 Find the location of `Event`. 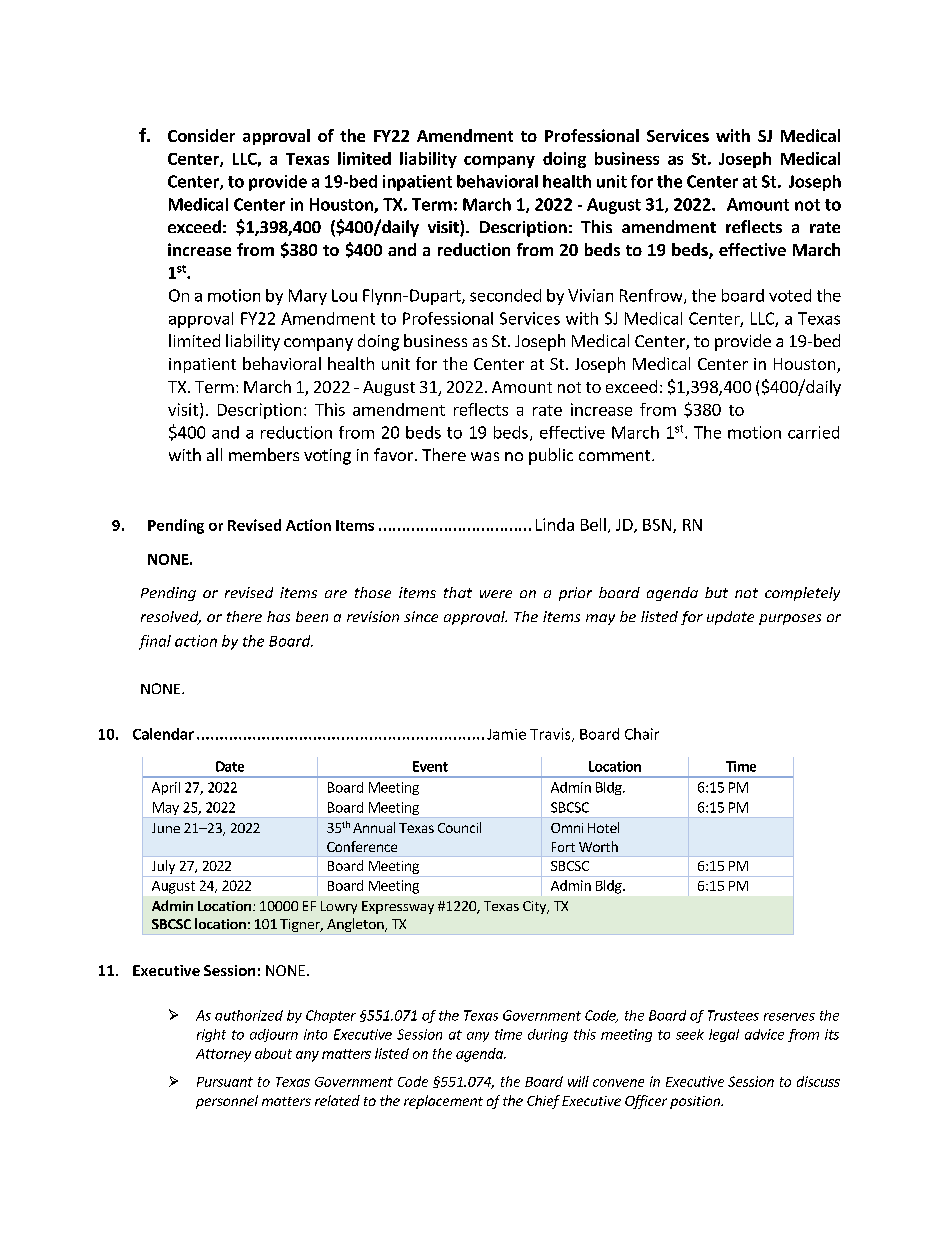

Event is located at coordinates (430, 766).
